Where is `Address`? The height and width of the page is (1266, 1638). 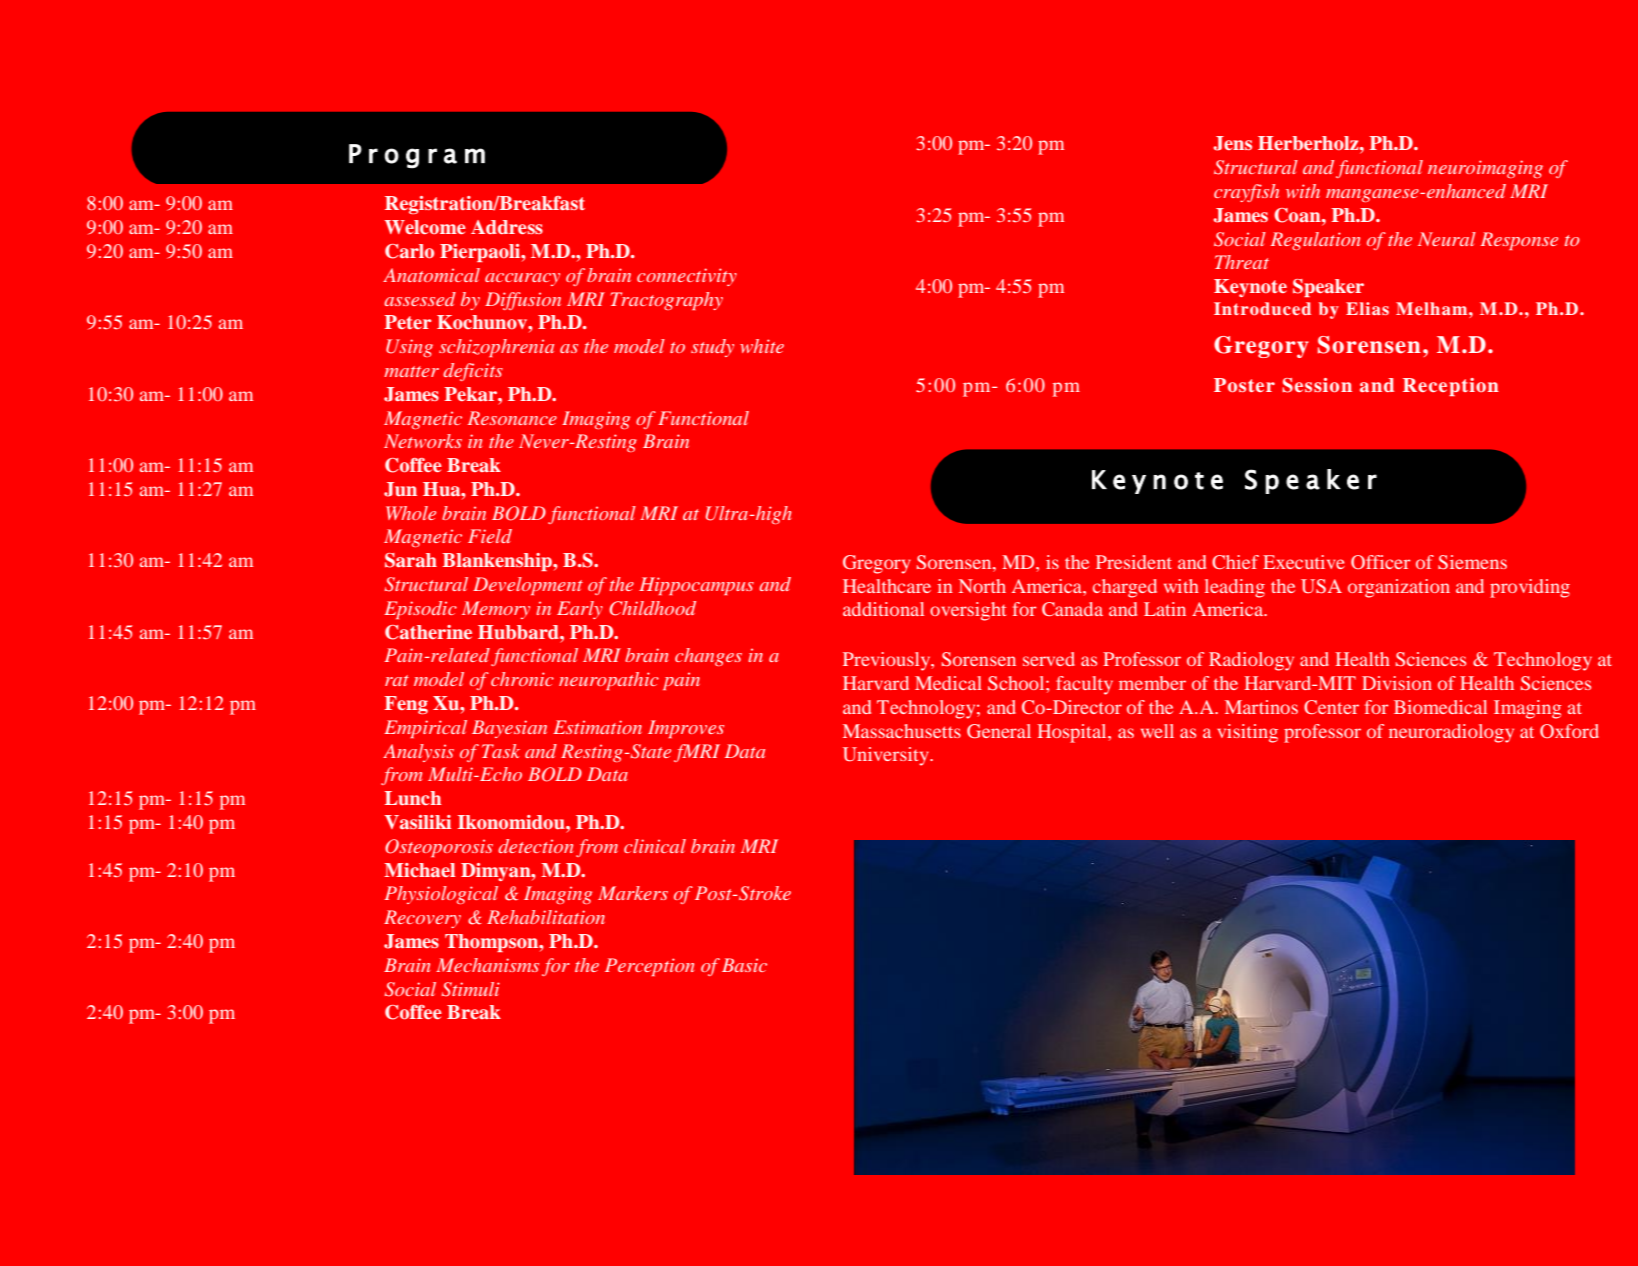 Address is located at coordinates (507, 227).
